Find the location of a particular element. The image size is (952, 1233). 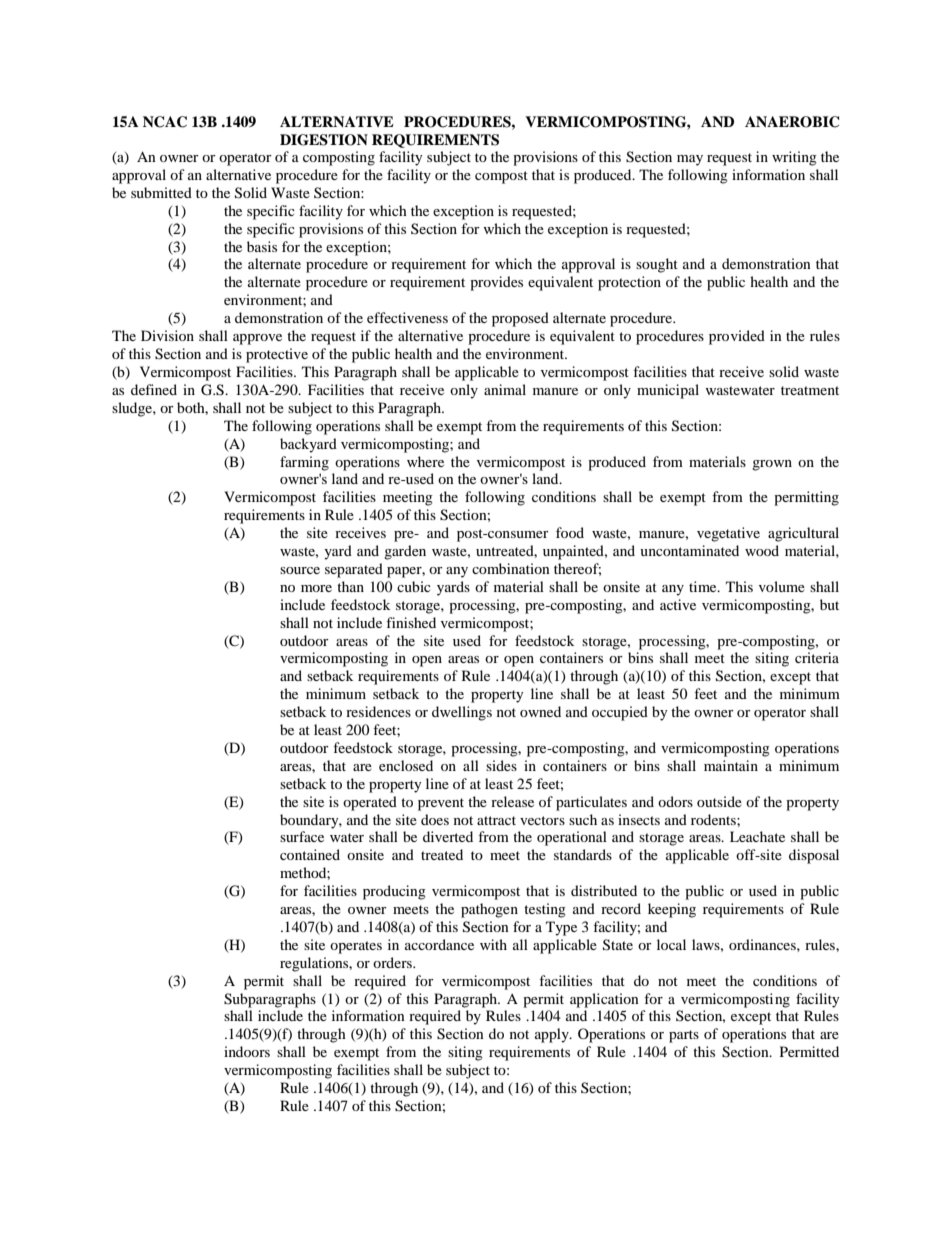

animal is located at coordinates (505, 389).
